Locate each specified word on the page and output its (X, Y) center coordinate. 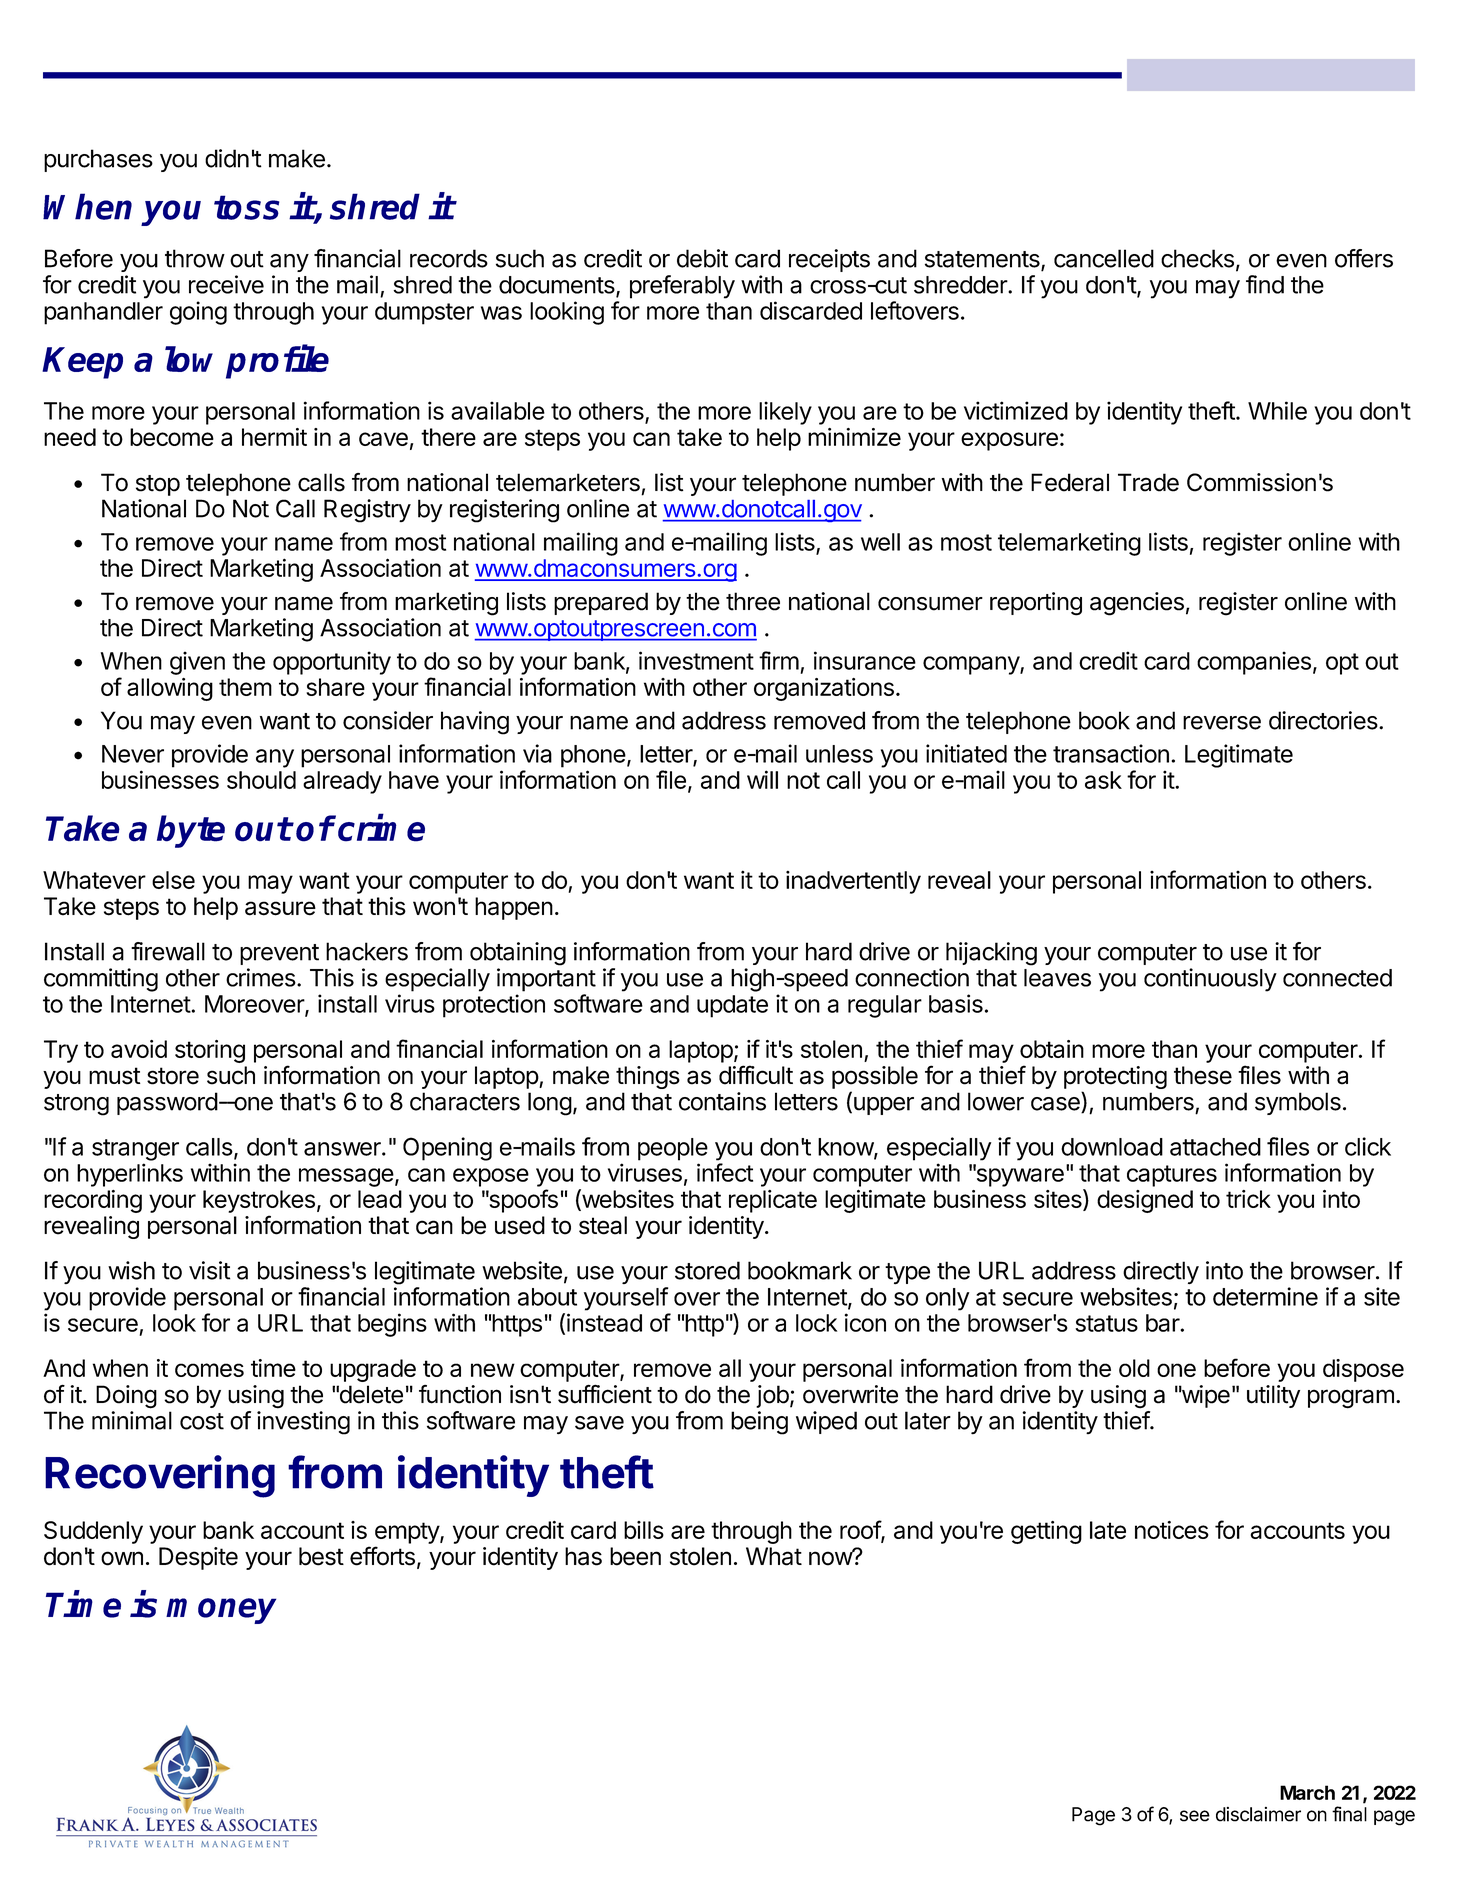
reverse (1222, 723)
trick (1248, 1199)
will (762, 779)
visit (209, 1270)
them (245, 687)
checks (1197, 258)
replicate (773, 1201)
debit (702, 258)
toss (246, 207)
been (635, 1556)
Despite (198, 1558)
